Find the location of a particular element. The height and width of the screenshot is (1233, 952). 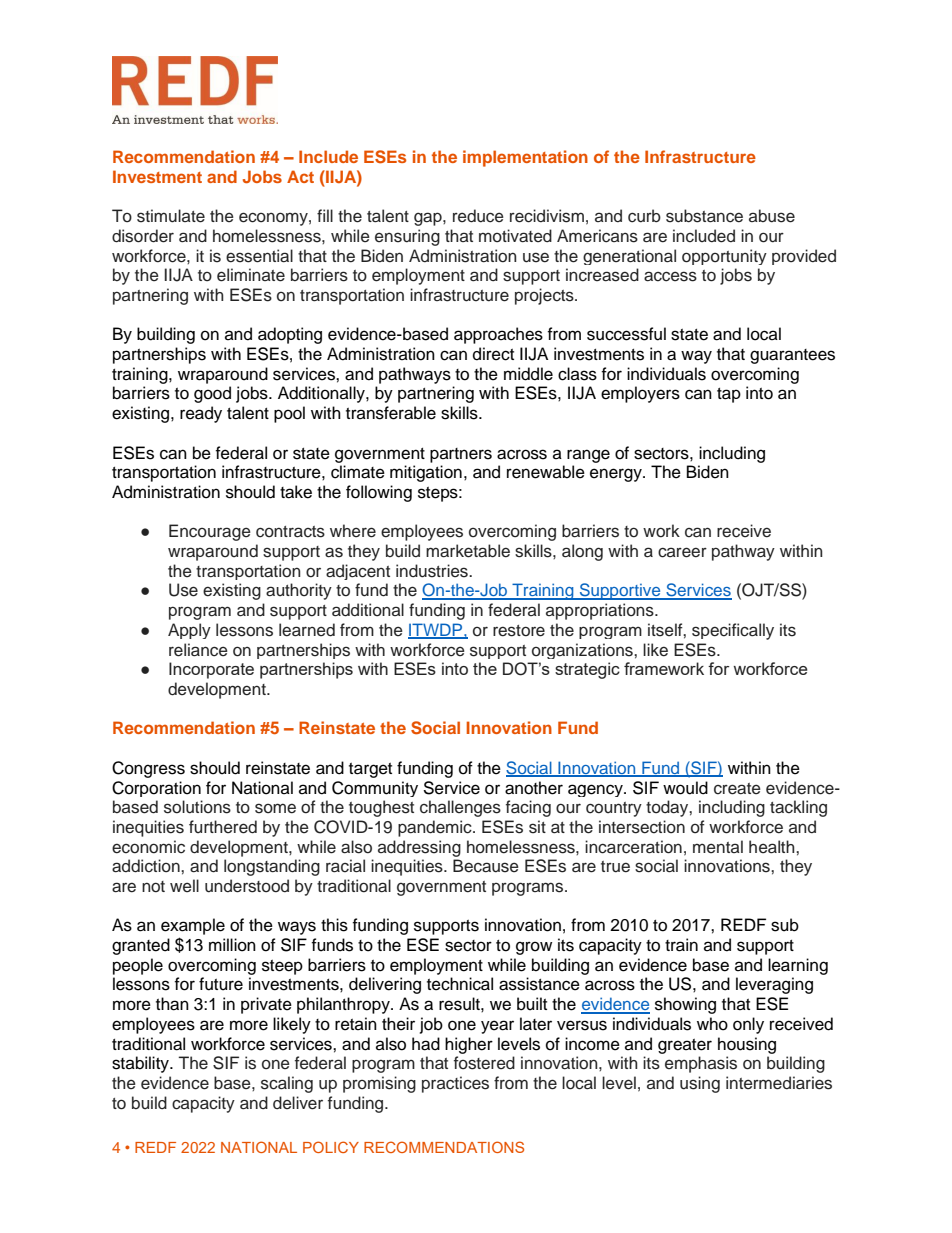

reliance is located at coordinates (198, 650).
